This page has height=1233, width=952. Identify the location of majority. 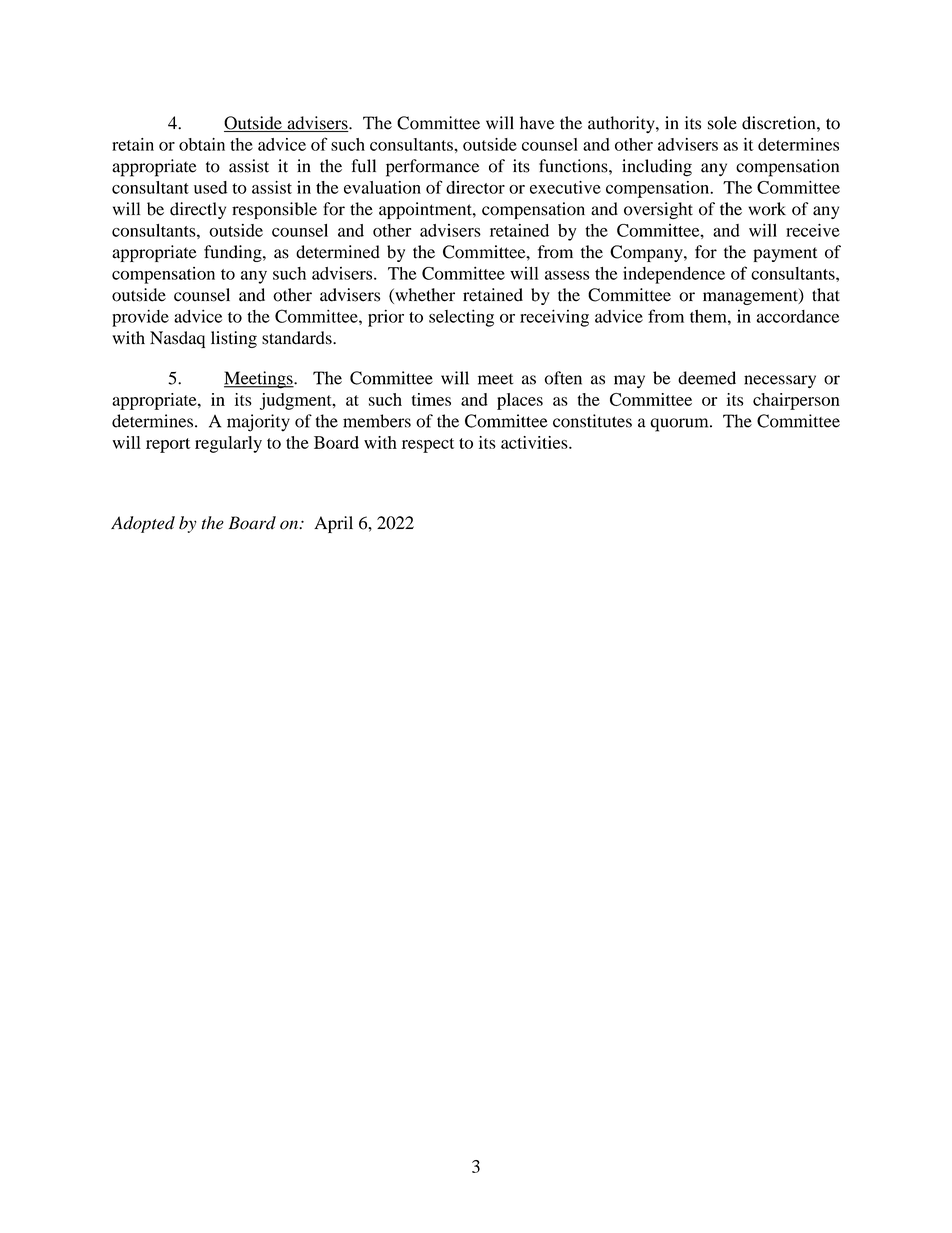
(258, 423).
